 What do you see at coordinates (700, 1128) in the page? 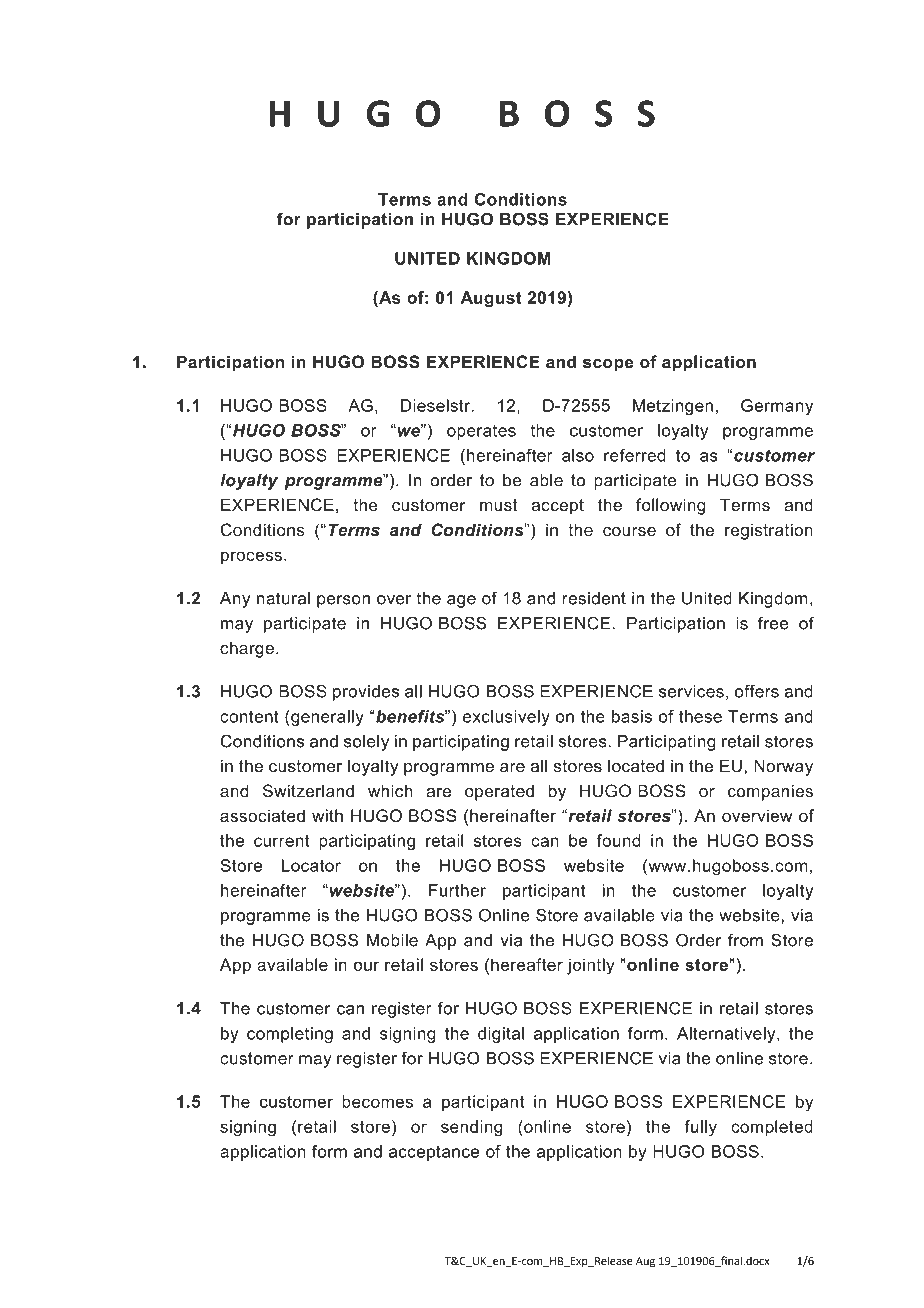
I see `fully` at bounding box center [700, 1128].
